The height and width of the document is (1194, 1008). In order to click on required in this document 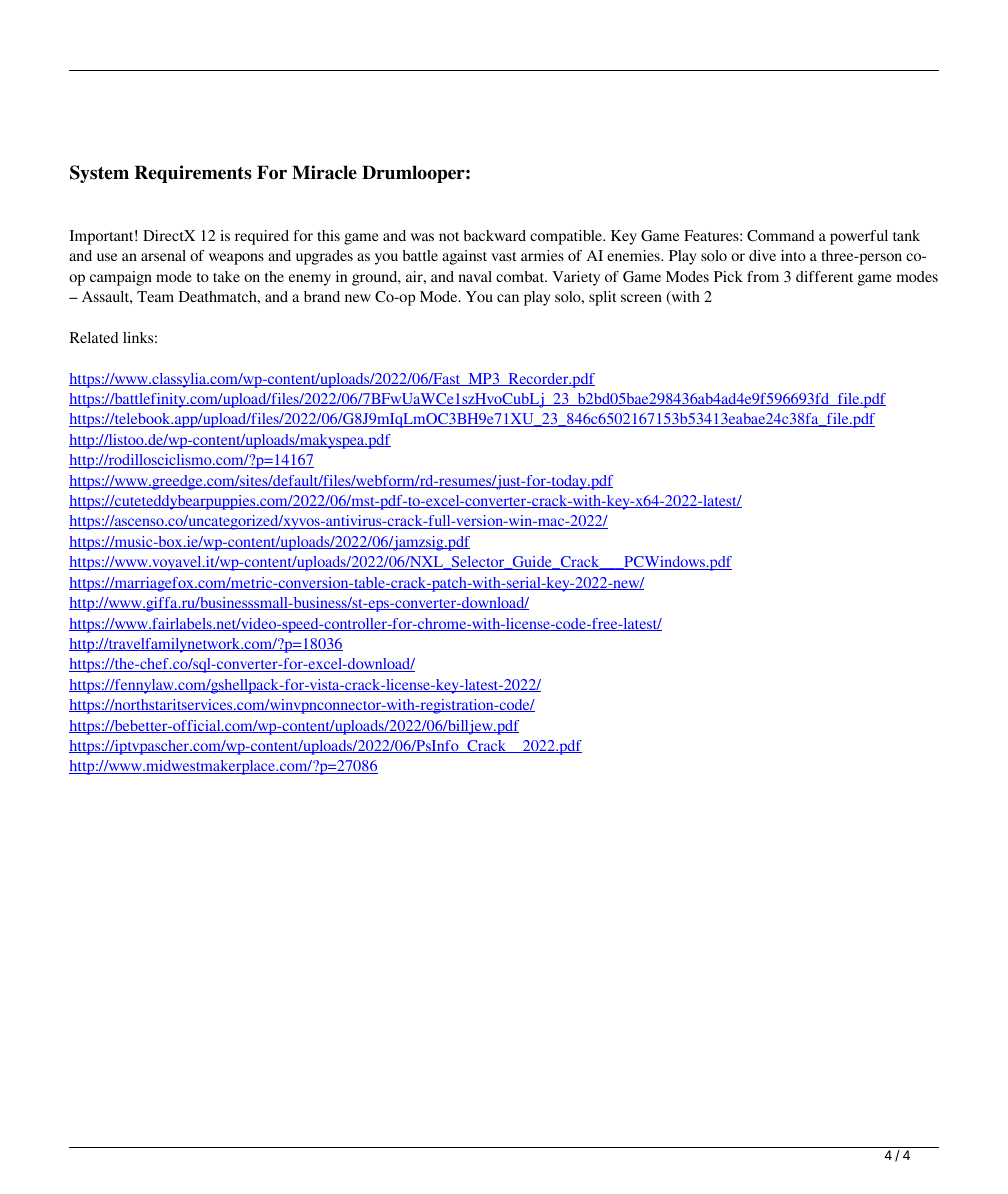, I will do `click(262, 237)`.
